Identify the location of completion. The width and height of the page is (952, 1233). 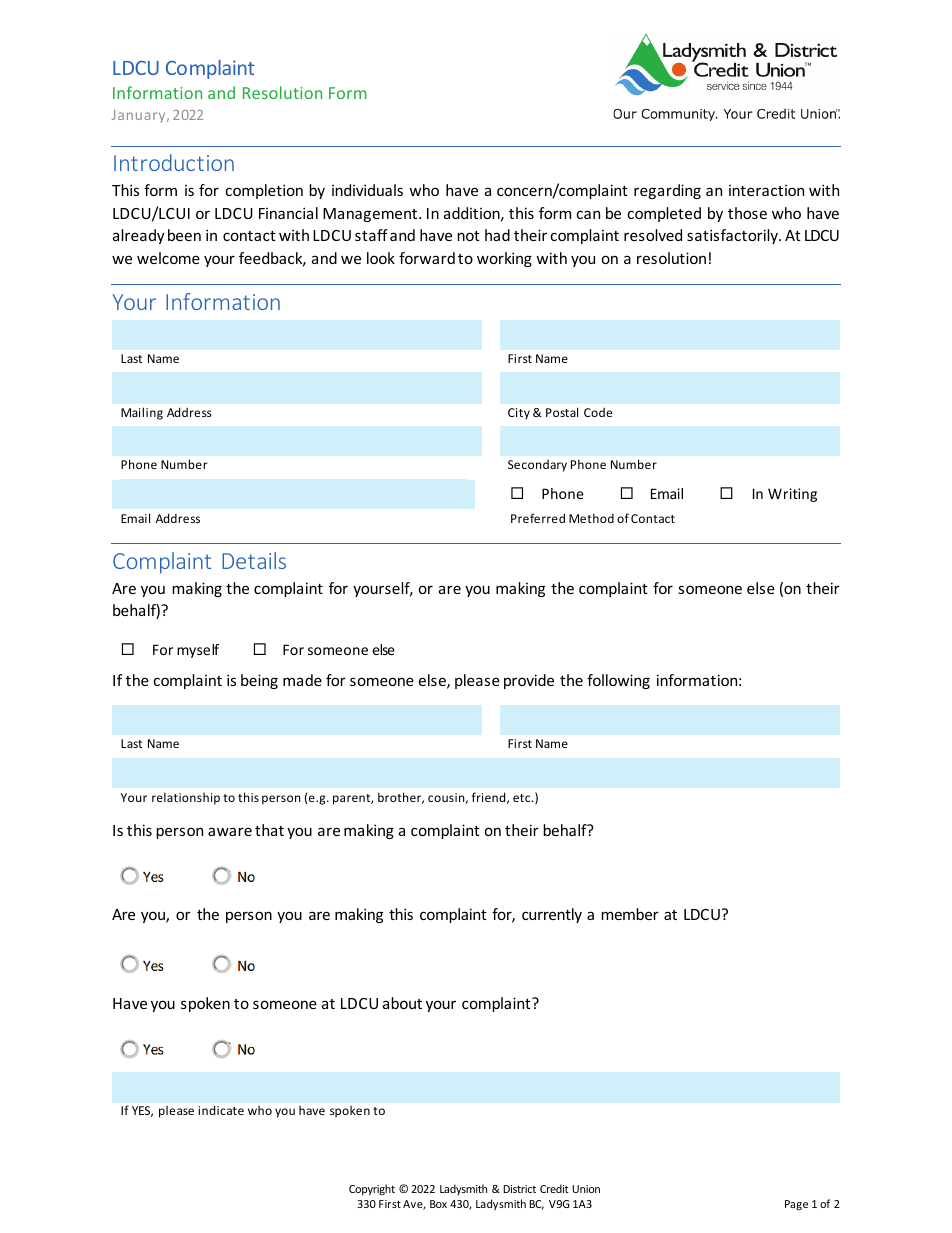
(264, 191).
